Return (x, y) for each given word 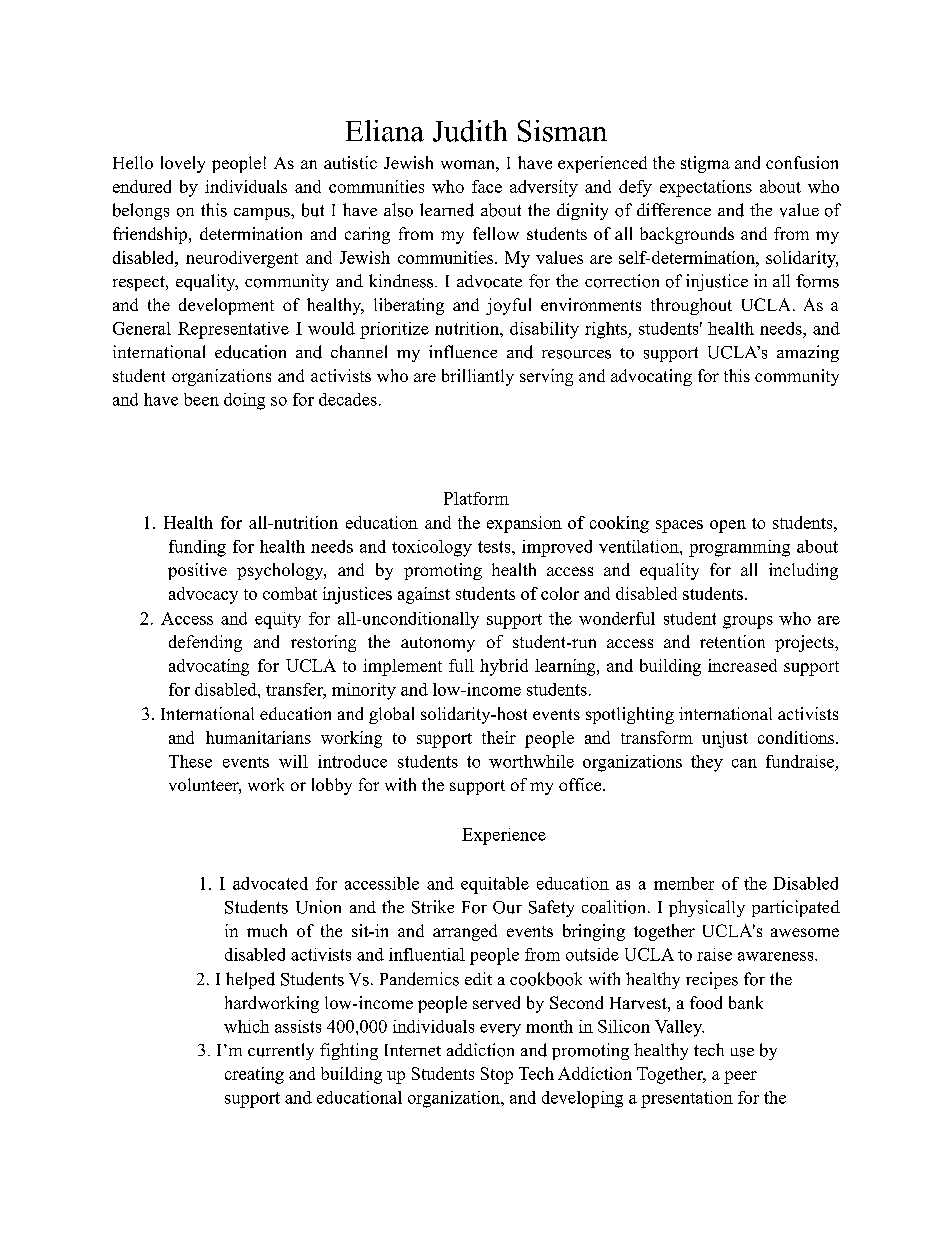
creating (254, 1075)
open (728, 526)
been (201, 399)
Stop (497, 1075)
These (190, 761)
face (487, 186)
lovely (183, 164)
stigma (705, 164)
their (499, 737)
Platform (476, 498)
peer (740, 1077)
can (744, 763)
